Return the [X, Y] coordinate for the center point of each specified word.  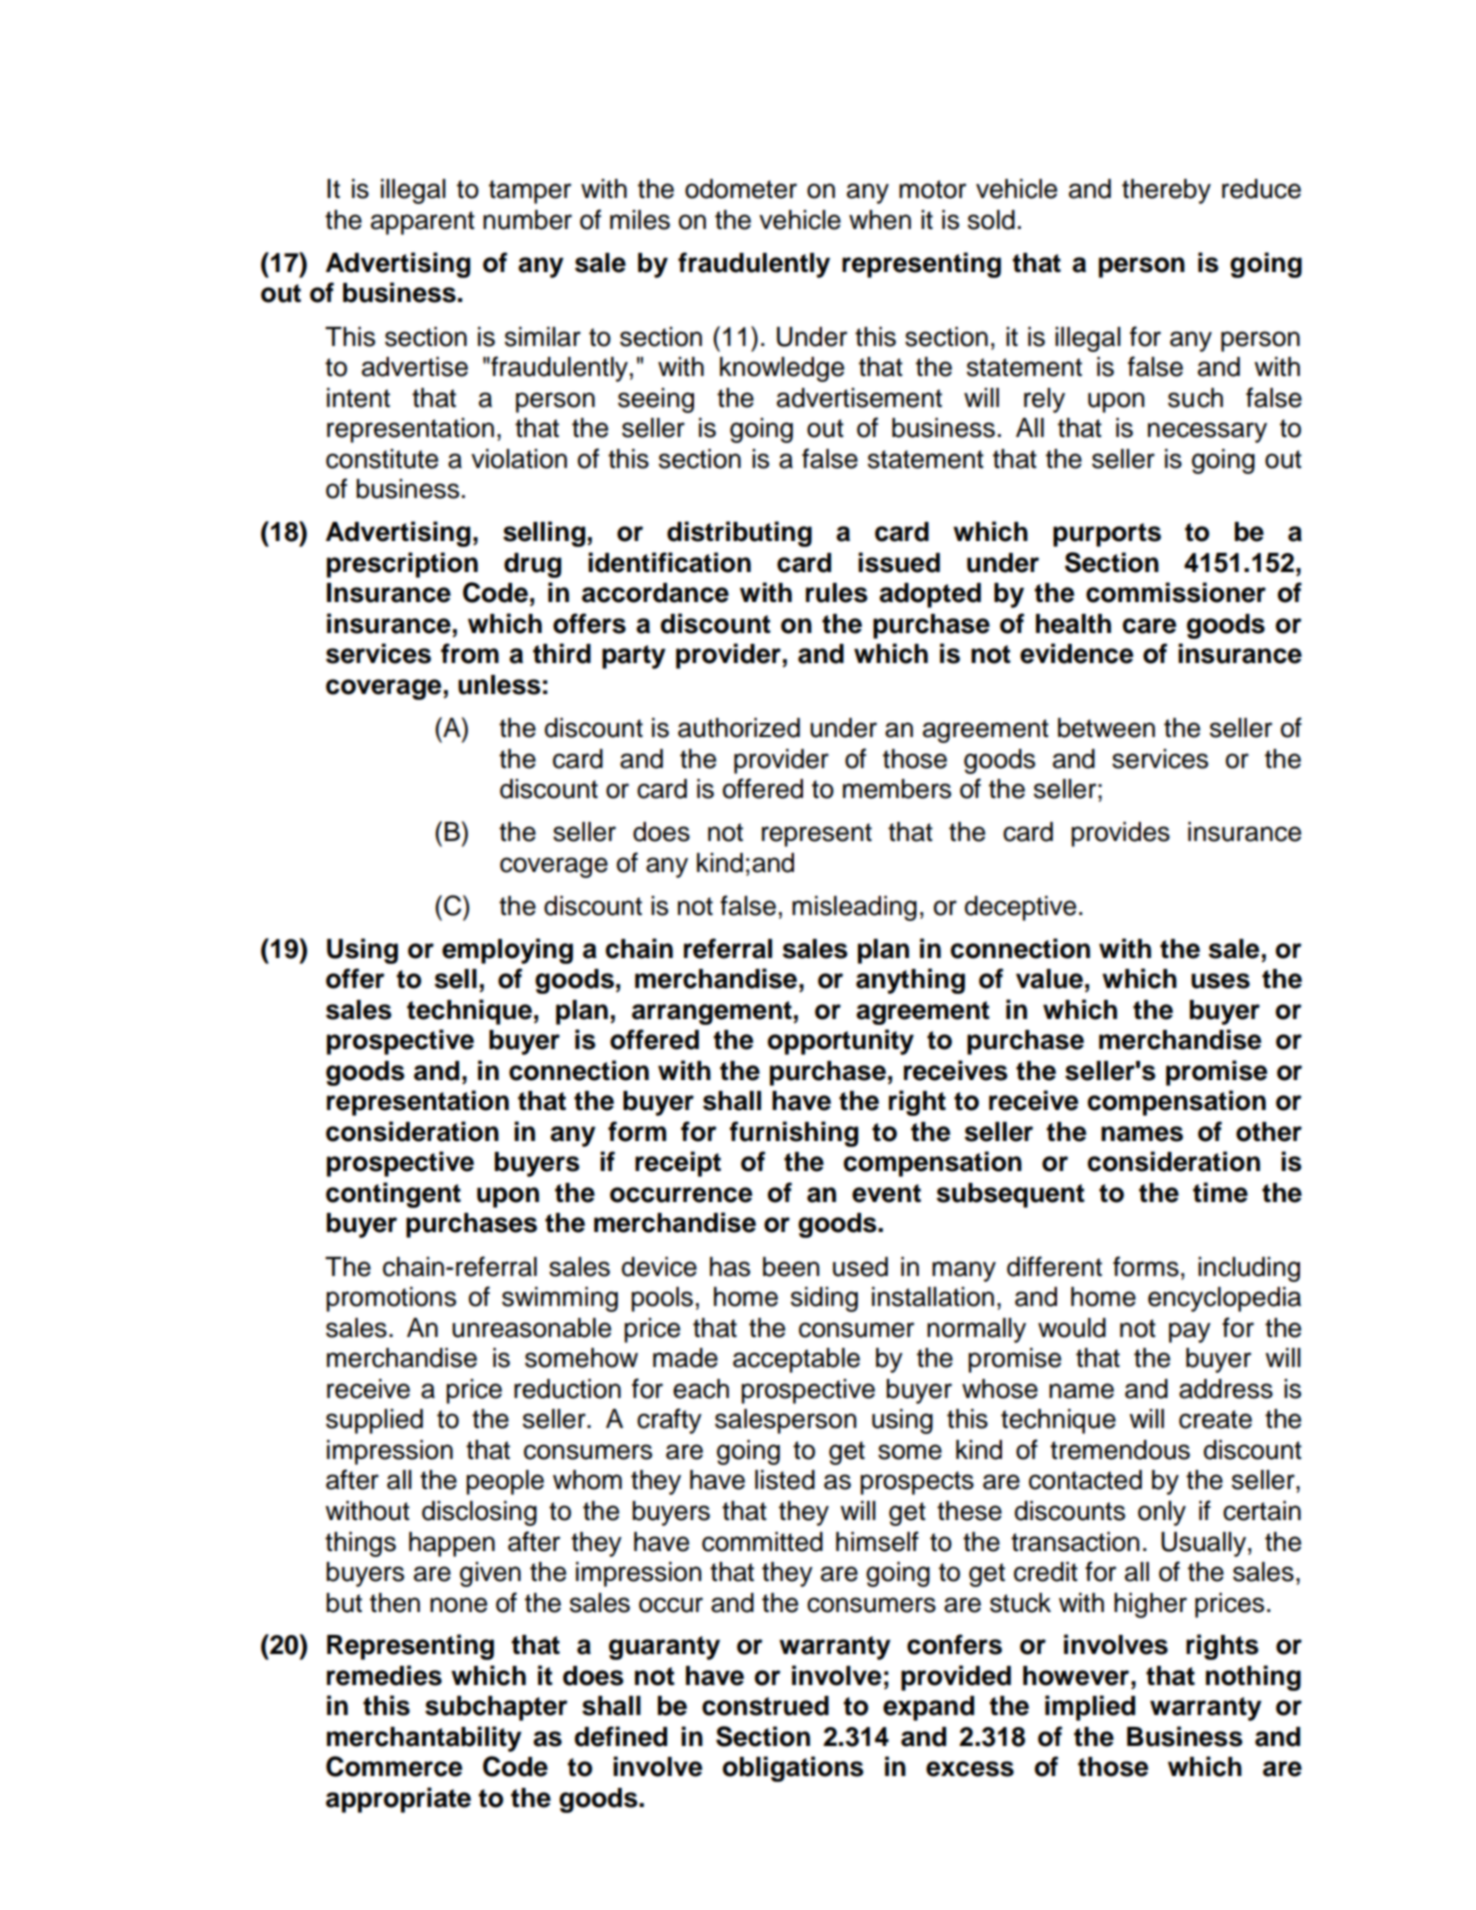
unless [499, 685]
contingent [393, 1195]
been [791, 1267]
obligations [793, 1769]
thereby [1166, 191]
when [880, 220]
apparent [423, 223]
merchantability [424, 1739]
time [1220, 1192]
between [1106, 728]
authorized [739, 728]
